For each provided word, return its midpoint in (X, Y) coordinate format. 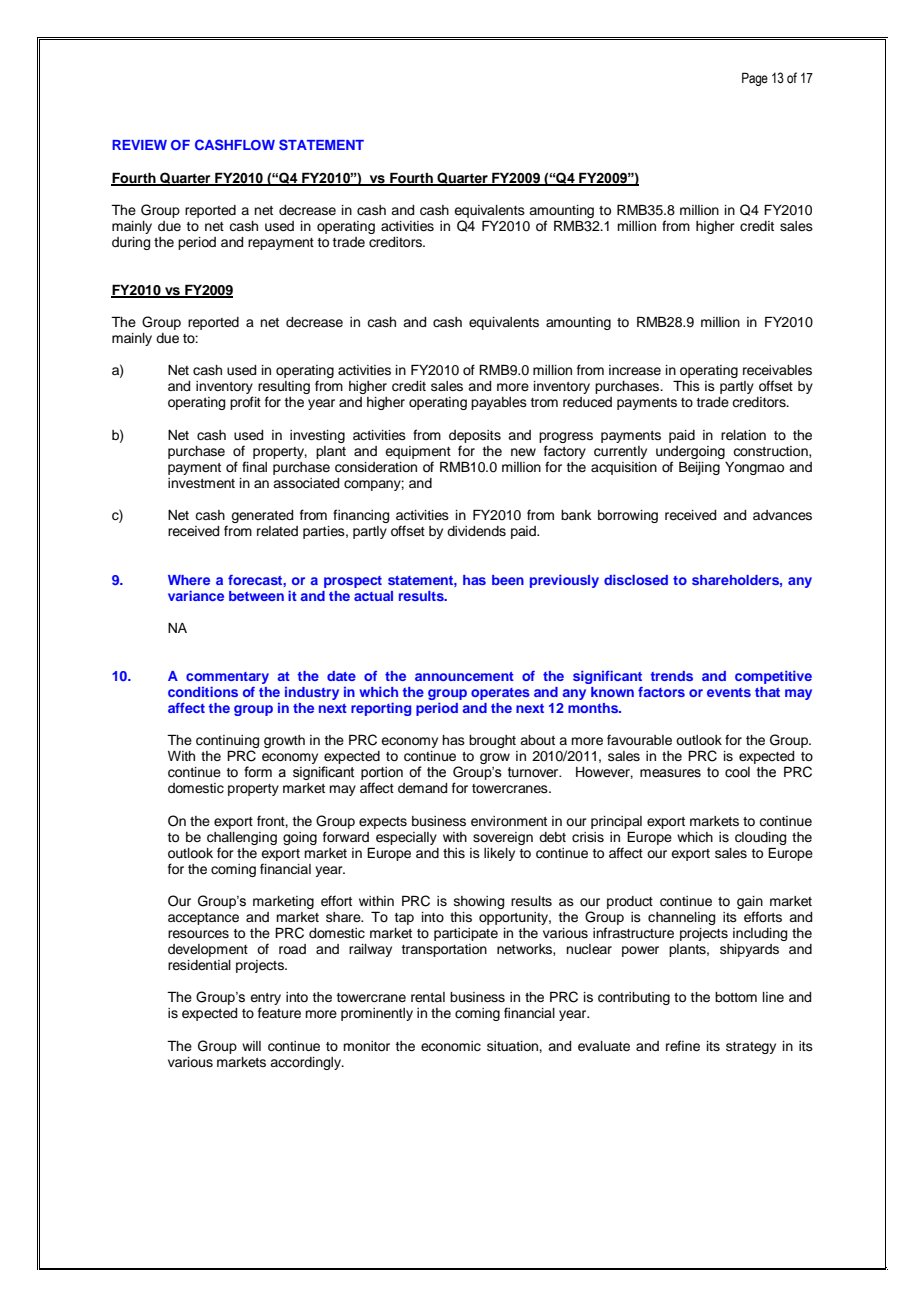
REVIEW (139, 145)
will (251, 1046)
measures (670, 773)
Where (189, 580)
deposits (475, 436)
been (508, 580)
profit (245, 403)
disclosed (636, 579)
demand (422, 788)
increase (635, 370)
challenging (242, 838)
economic (451, 1046)
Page (755, 79)
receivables (777, 370)
